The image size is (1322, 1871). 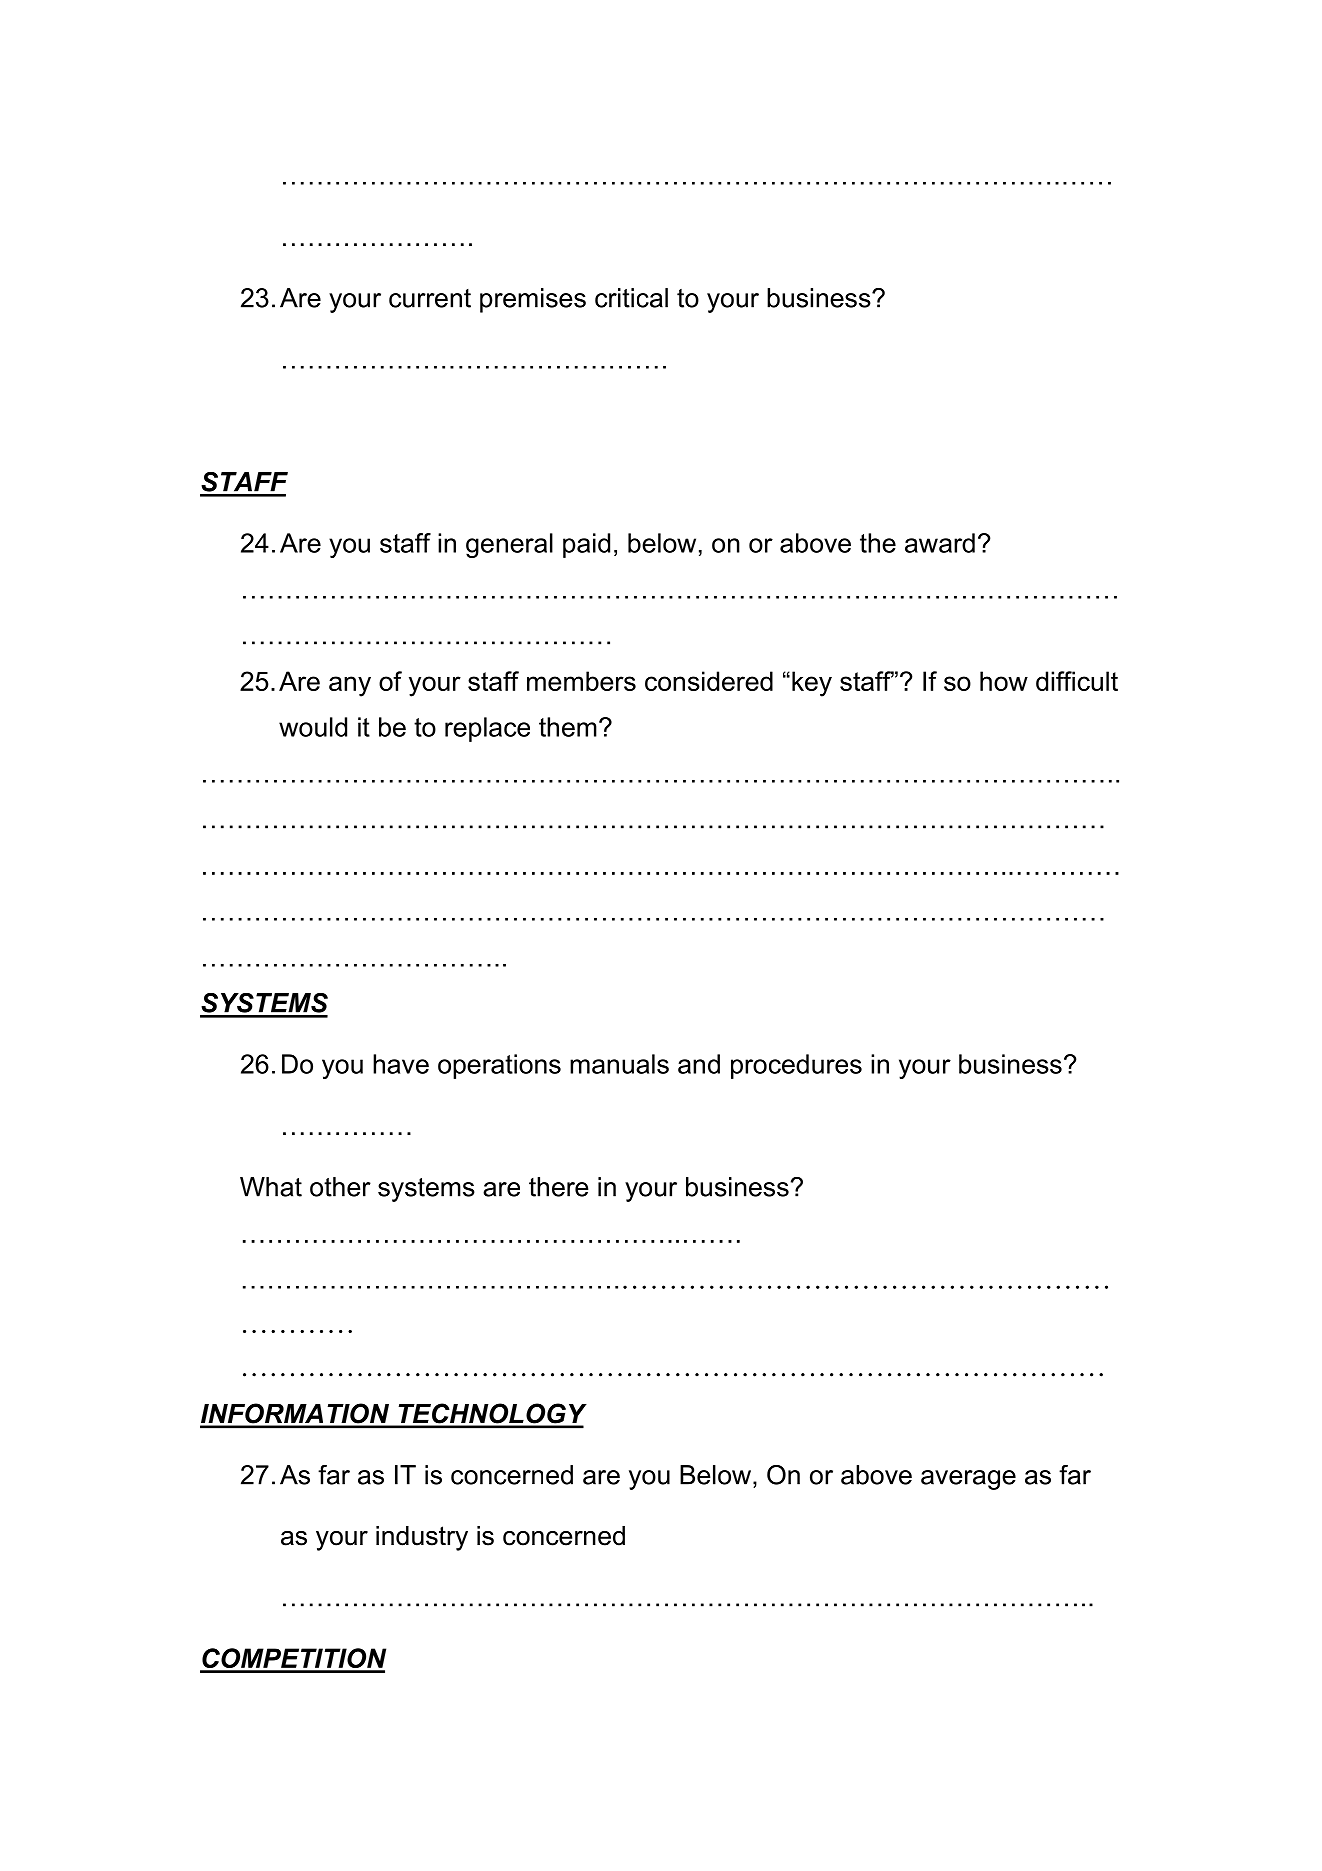 What do you see at coordinates (709, 681) in the screenshot?
I see `considered` at bounding box center [709, 681].
